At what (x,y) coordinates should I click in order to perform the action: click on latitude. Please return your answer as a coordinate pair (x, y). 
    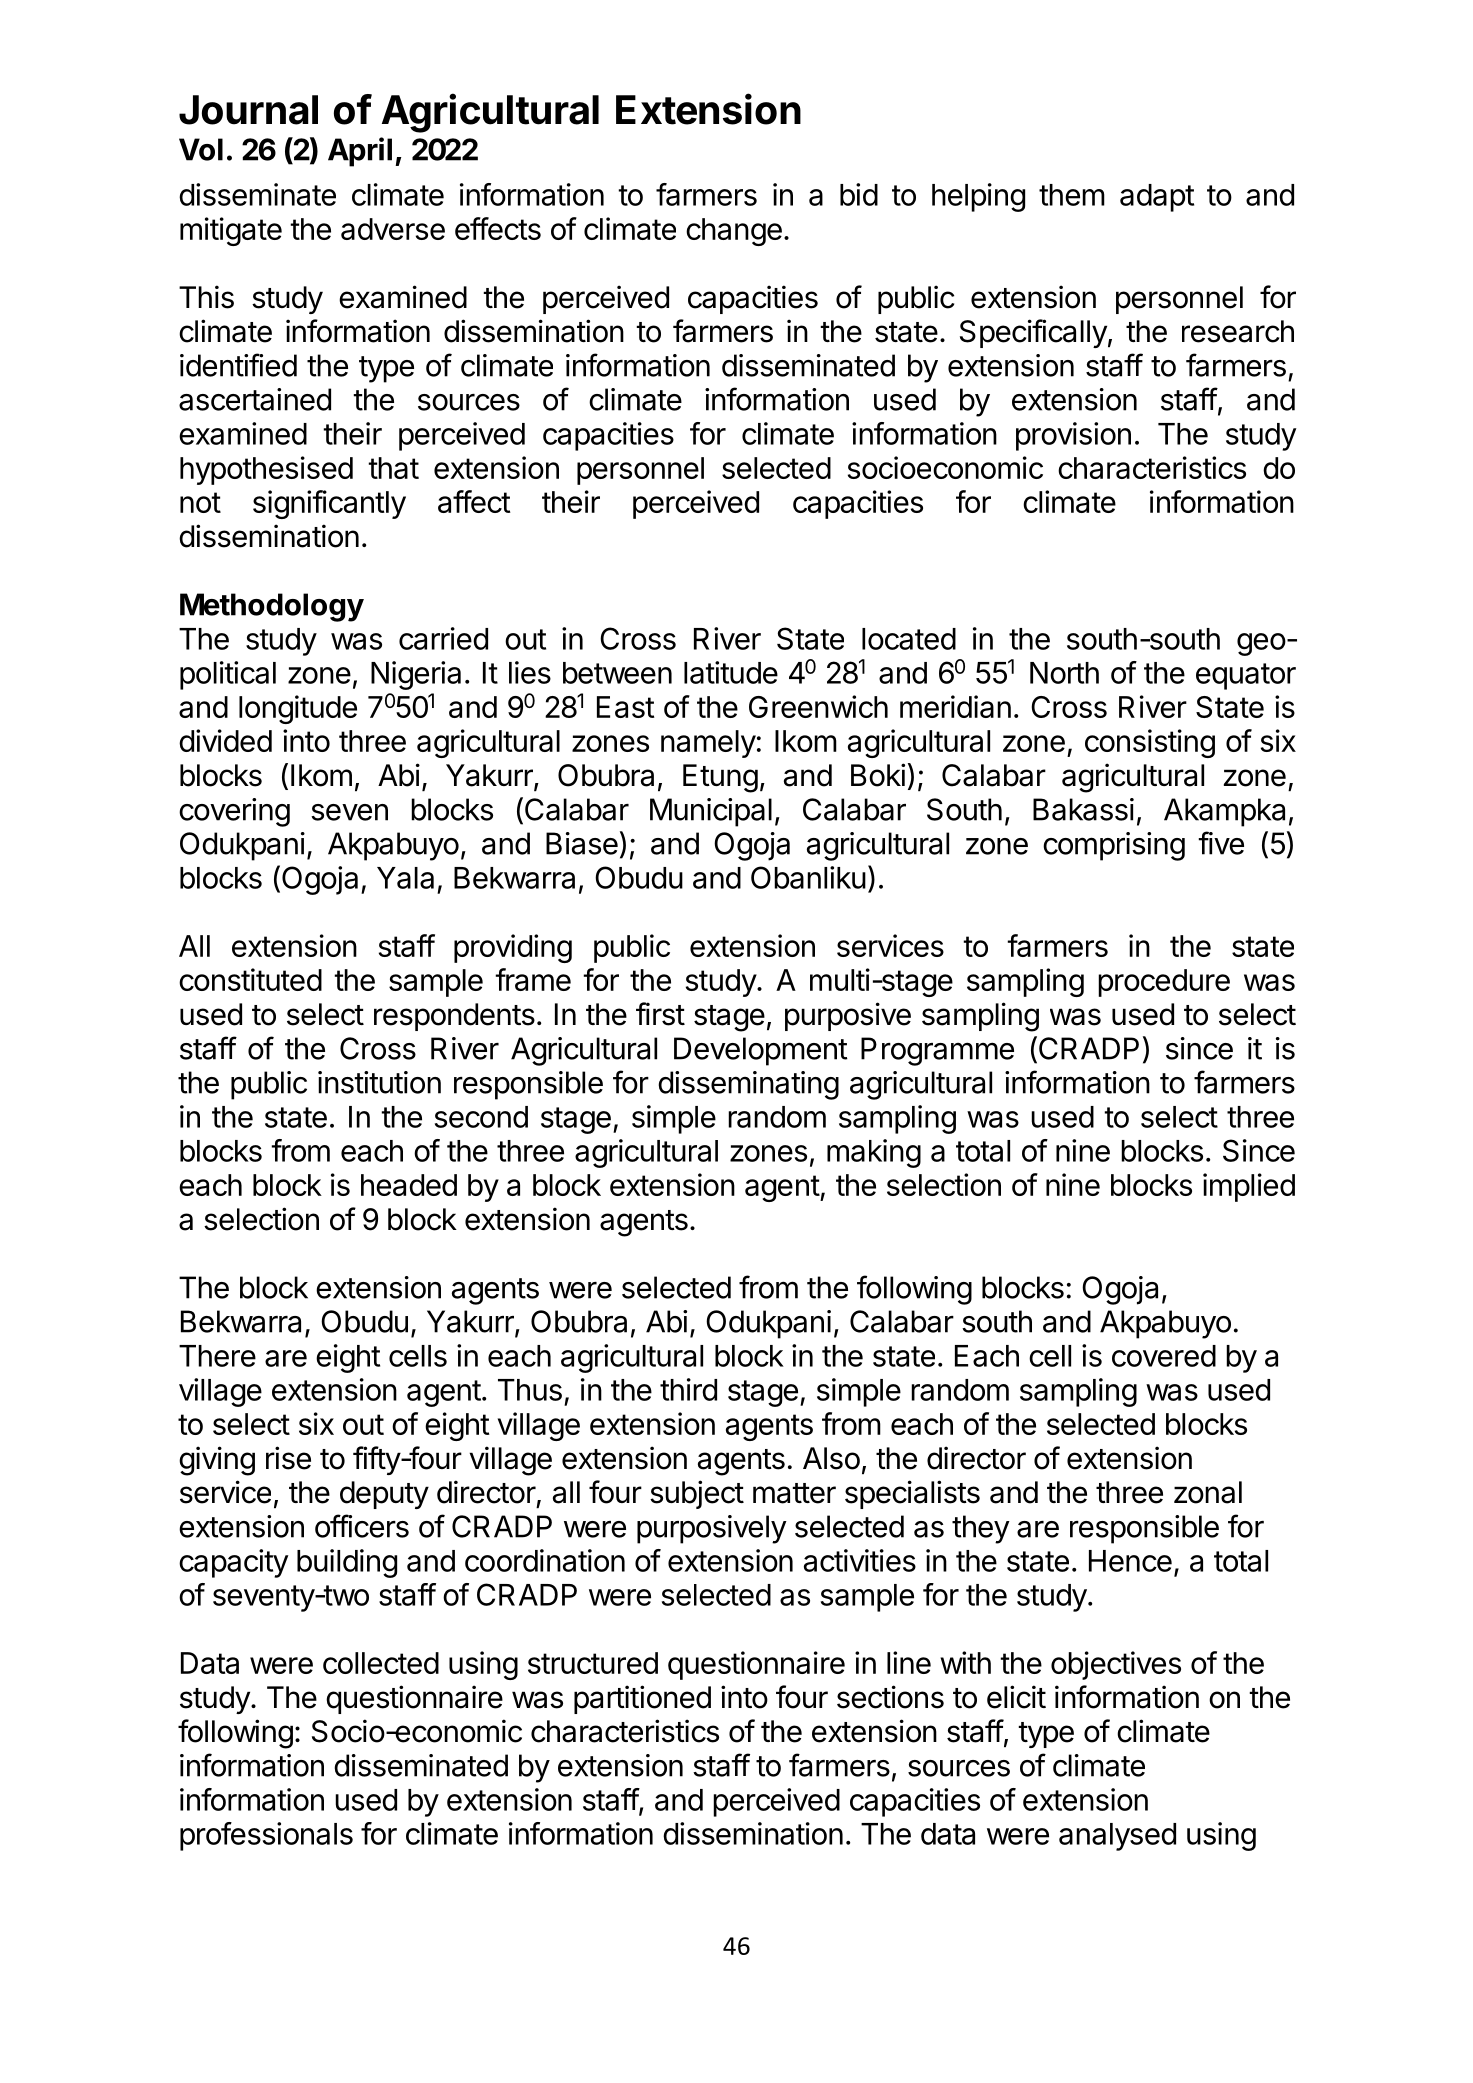
    Looking at the image, I should click on (731, 672).
